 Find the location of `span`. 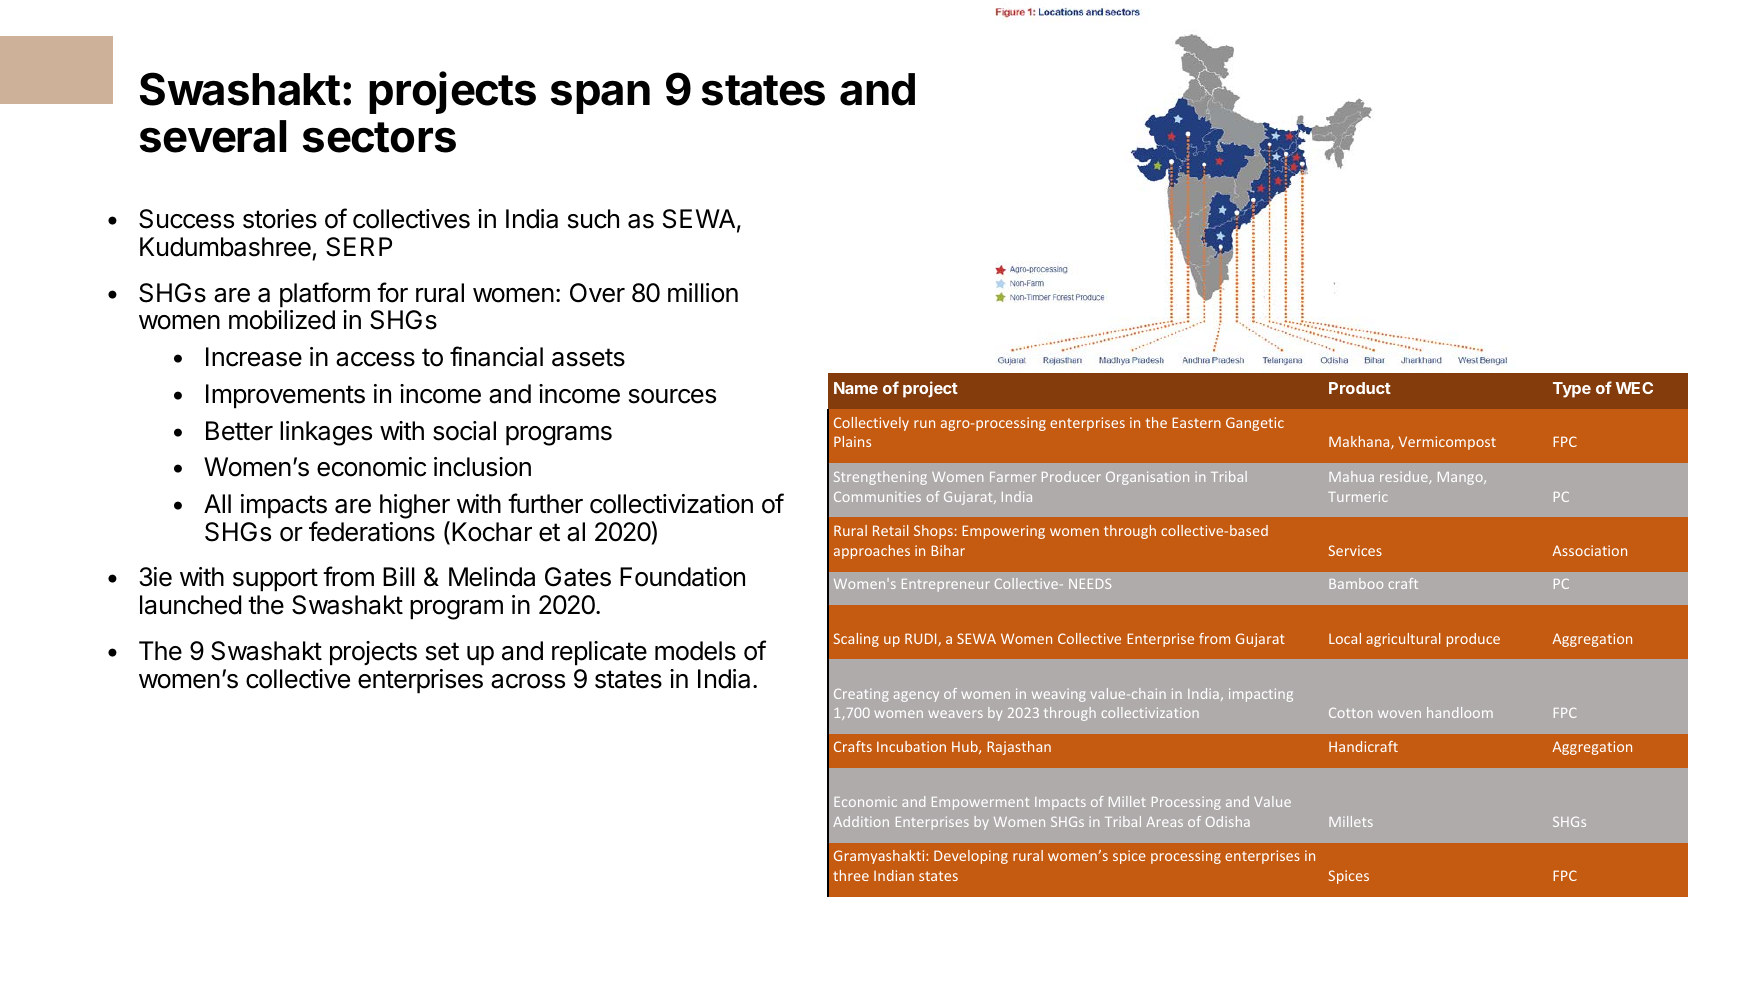

span is located at coordinates (600, 97).
